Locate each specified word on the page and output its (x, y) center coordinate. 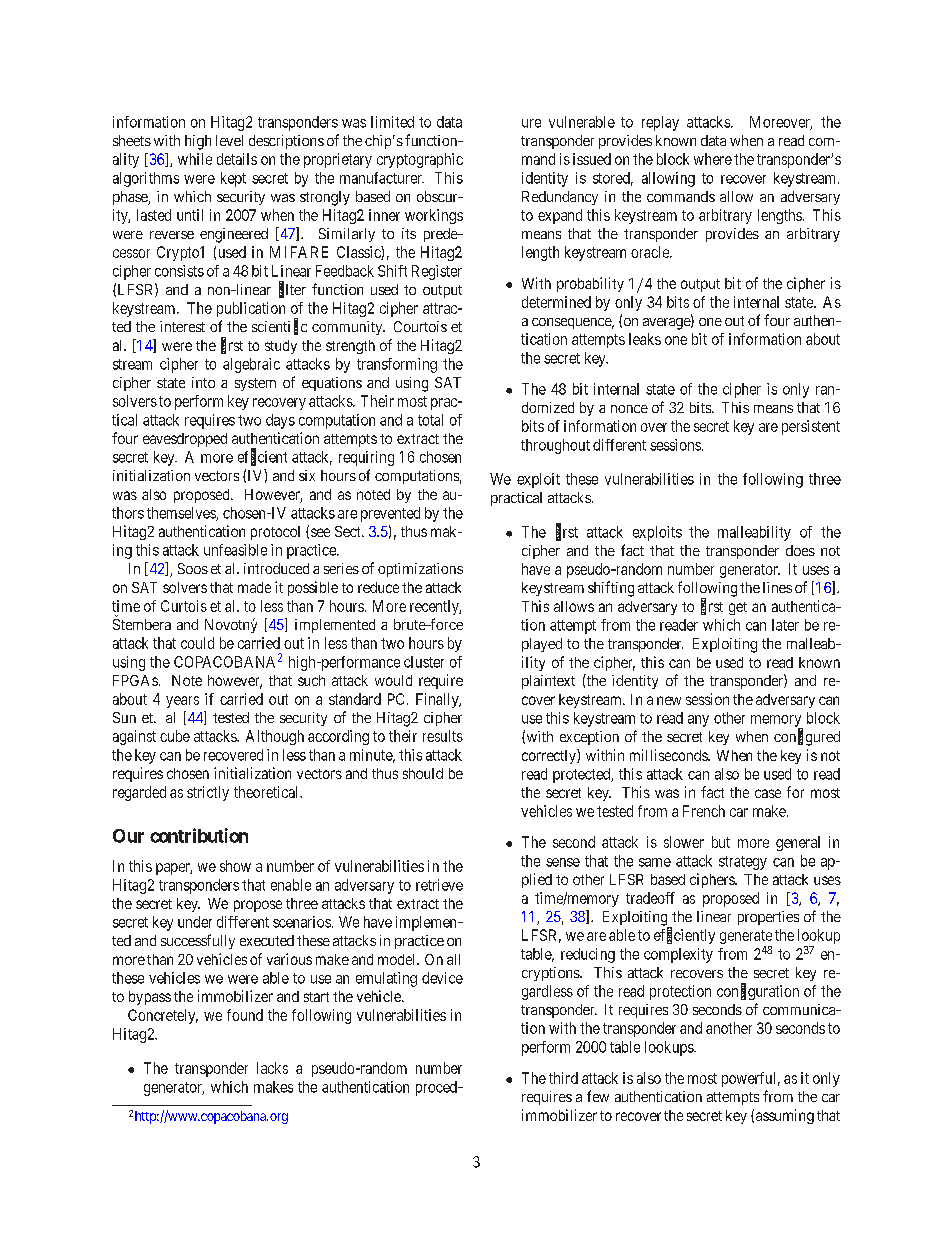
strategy (743, 863)
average (667, 324)
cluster (424, 662)
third (563, 1078)
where (713, 159)
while (195, 159)
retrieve (439, 885)
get (738, 608)
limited (392, 122)
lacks (272, 1068)
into (203, 382)
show (235, 866)
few (598, 1096)
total (430, 420)
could (197, 643)
